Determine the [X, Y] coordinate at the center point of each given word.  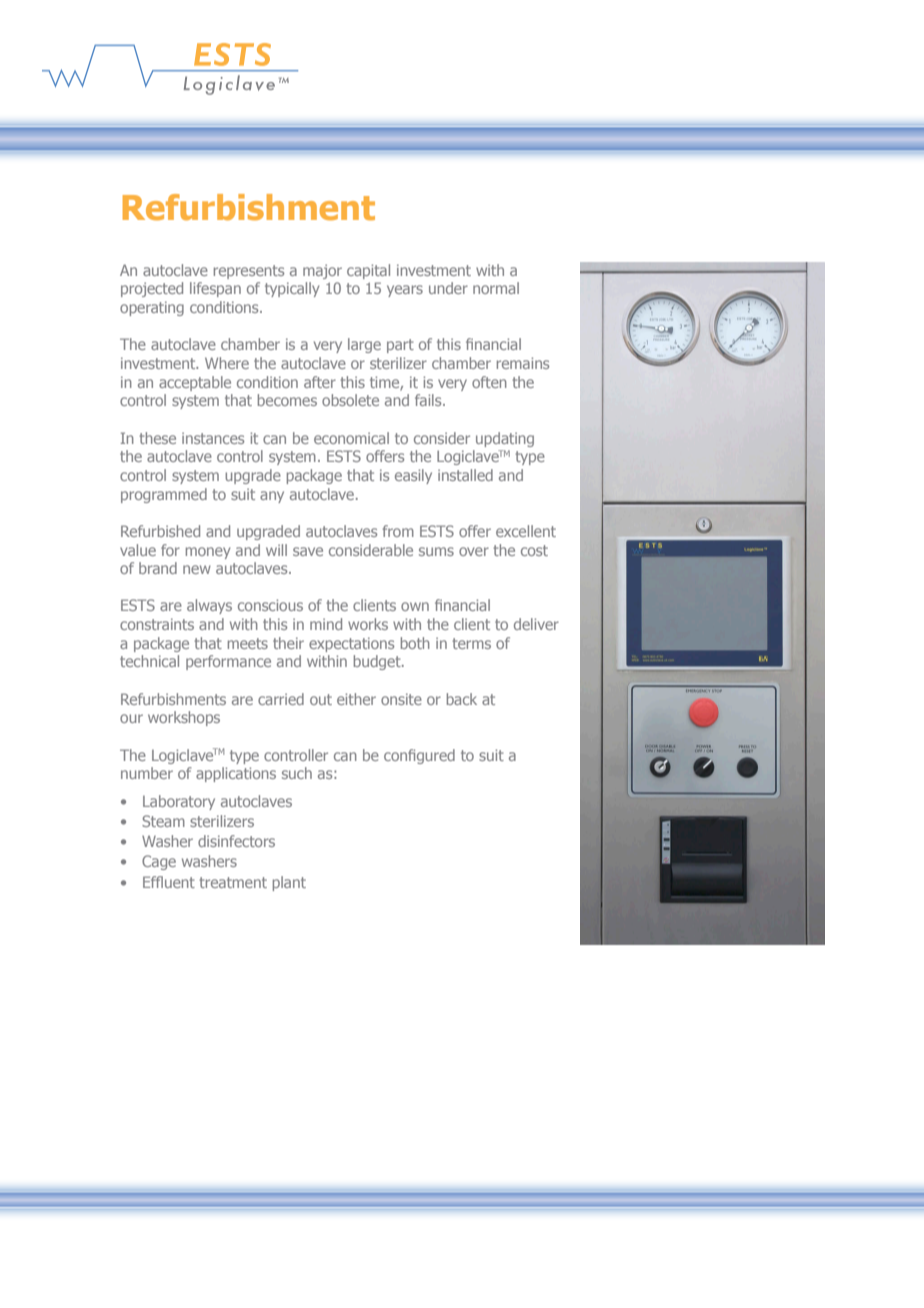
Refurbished [160, 531]
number [147, 773]
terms [471, 643]
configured [419, 756]
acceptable [195, 383]
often [489, 382]
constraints [157, 624]
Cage [159, 862]
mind [326, 624]
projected [152, 289]
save [308, 551]
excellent [526, 531]
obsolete [350, 400]
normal [496, 288]
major [322, 271]
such [297, 773]
